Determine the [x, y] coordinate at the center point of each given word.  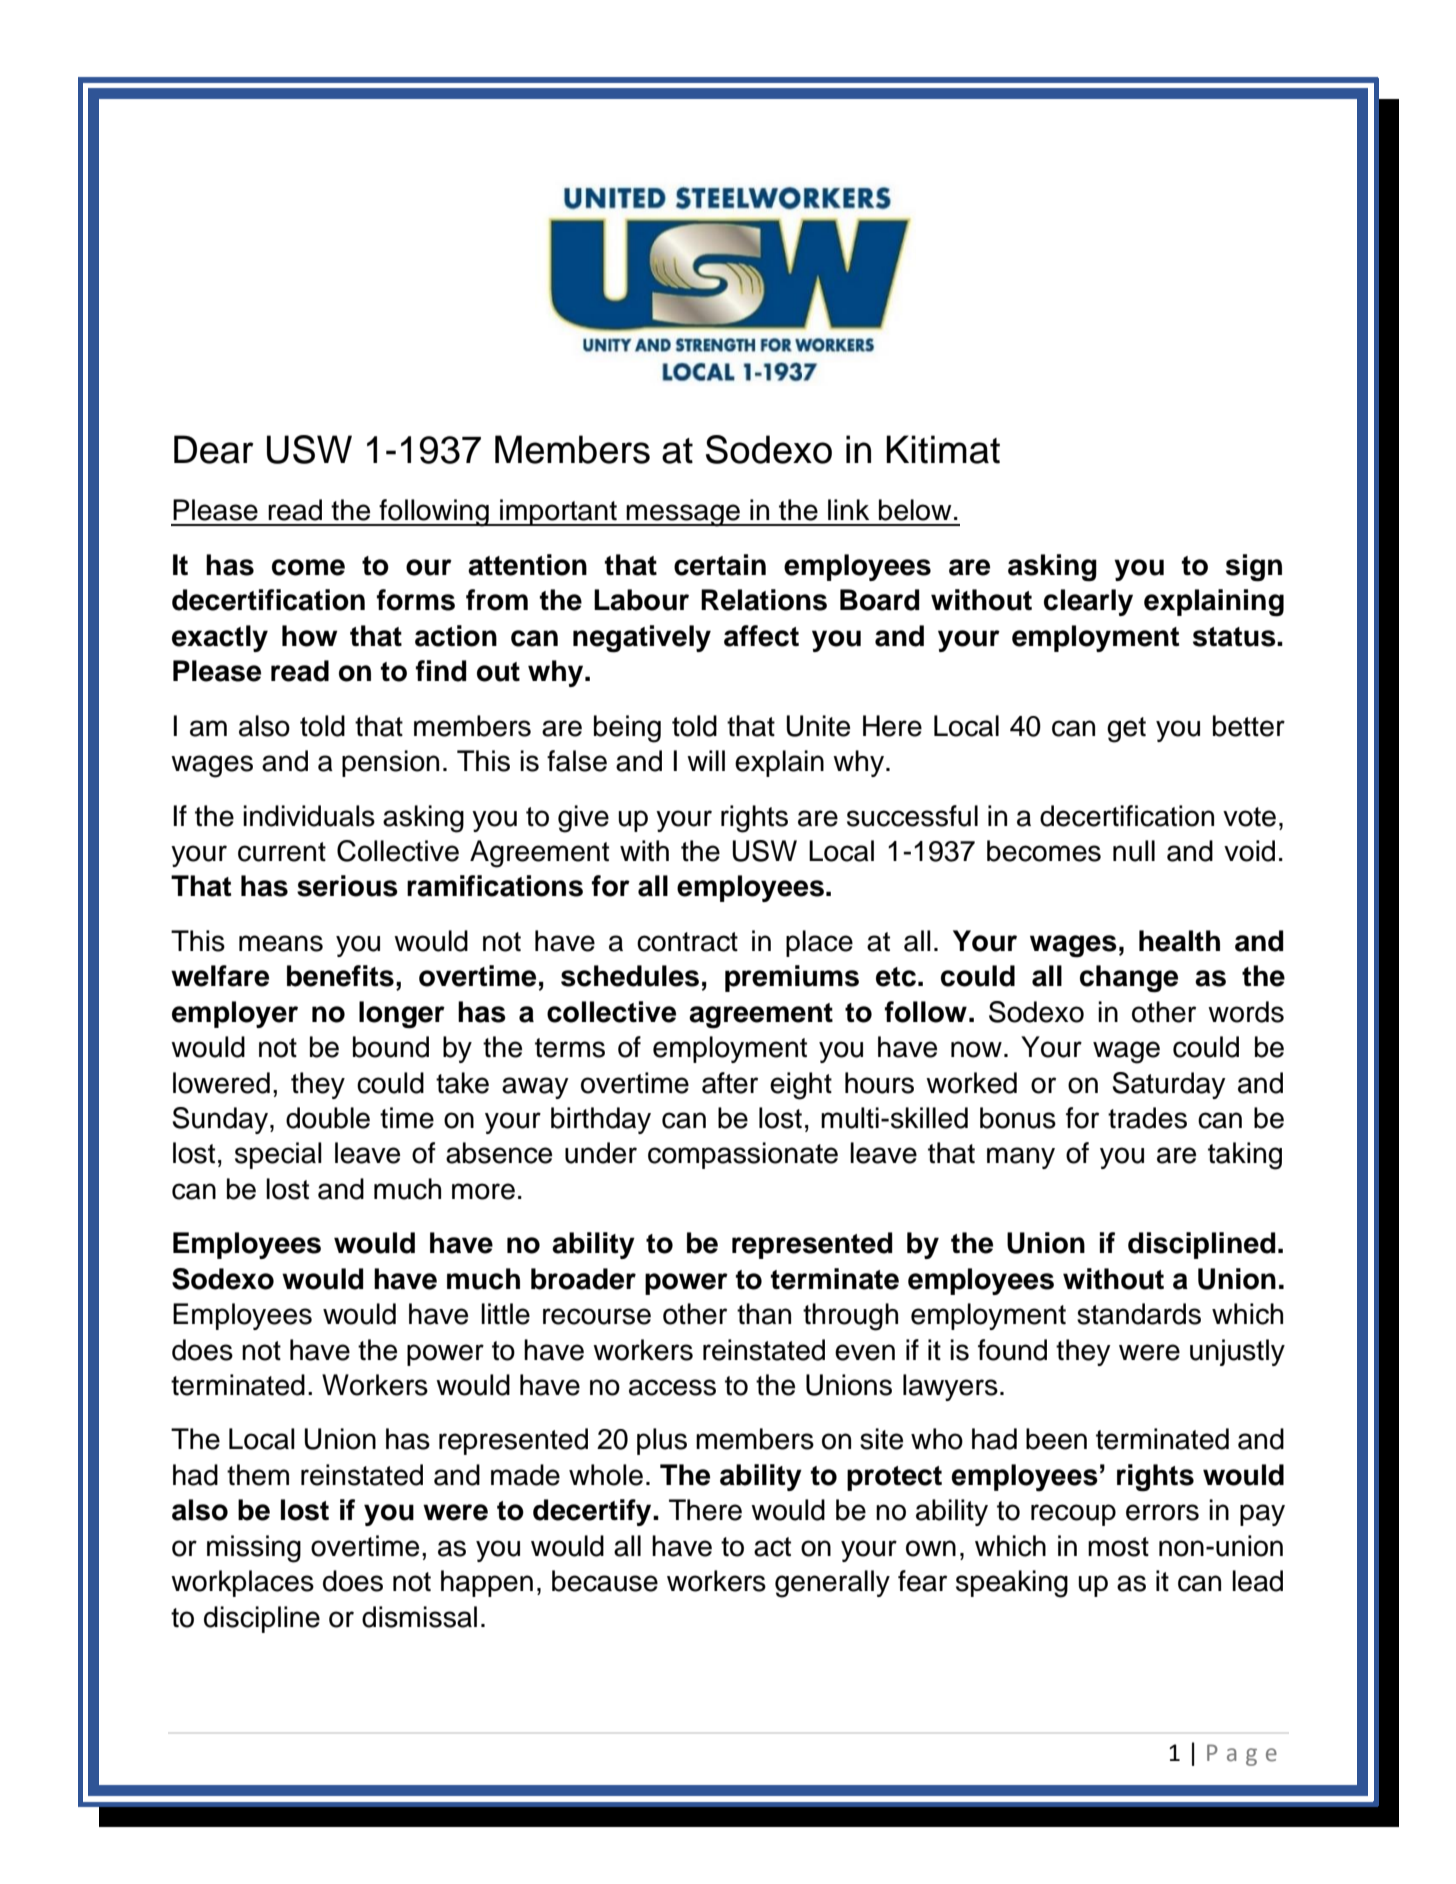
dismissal [419, 1617]
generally [832, 1584]
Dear [214, 449]
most [1118, 1547]
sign [1254, 568]
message [683, 515]
